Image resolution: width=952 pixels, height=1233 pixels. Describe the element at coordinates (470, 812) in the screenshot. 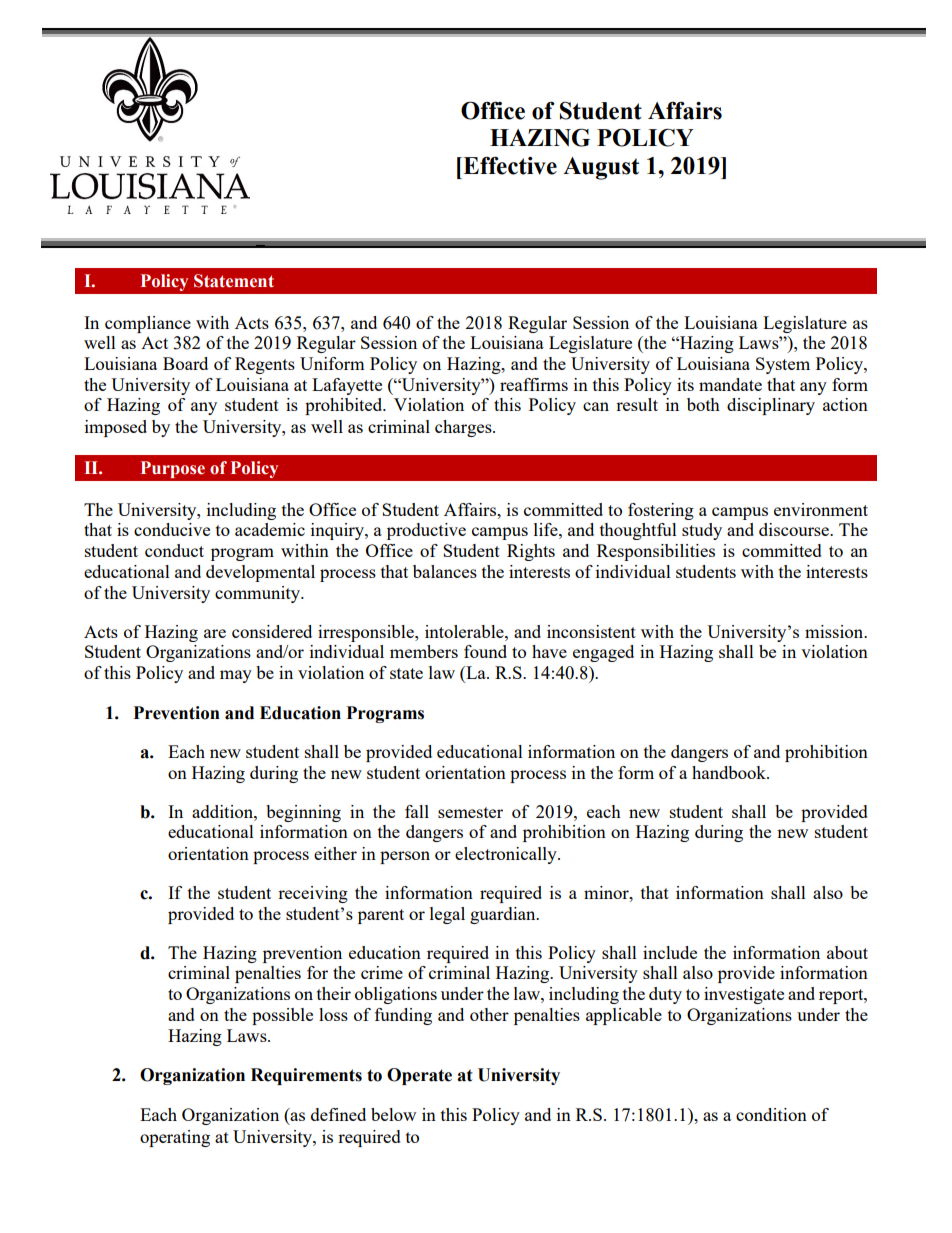

I see `semester` at that location.
